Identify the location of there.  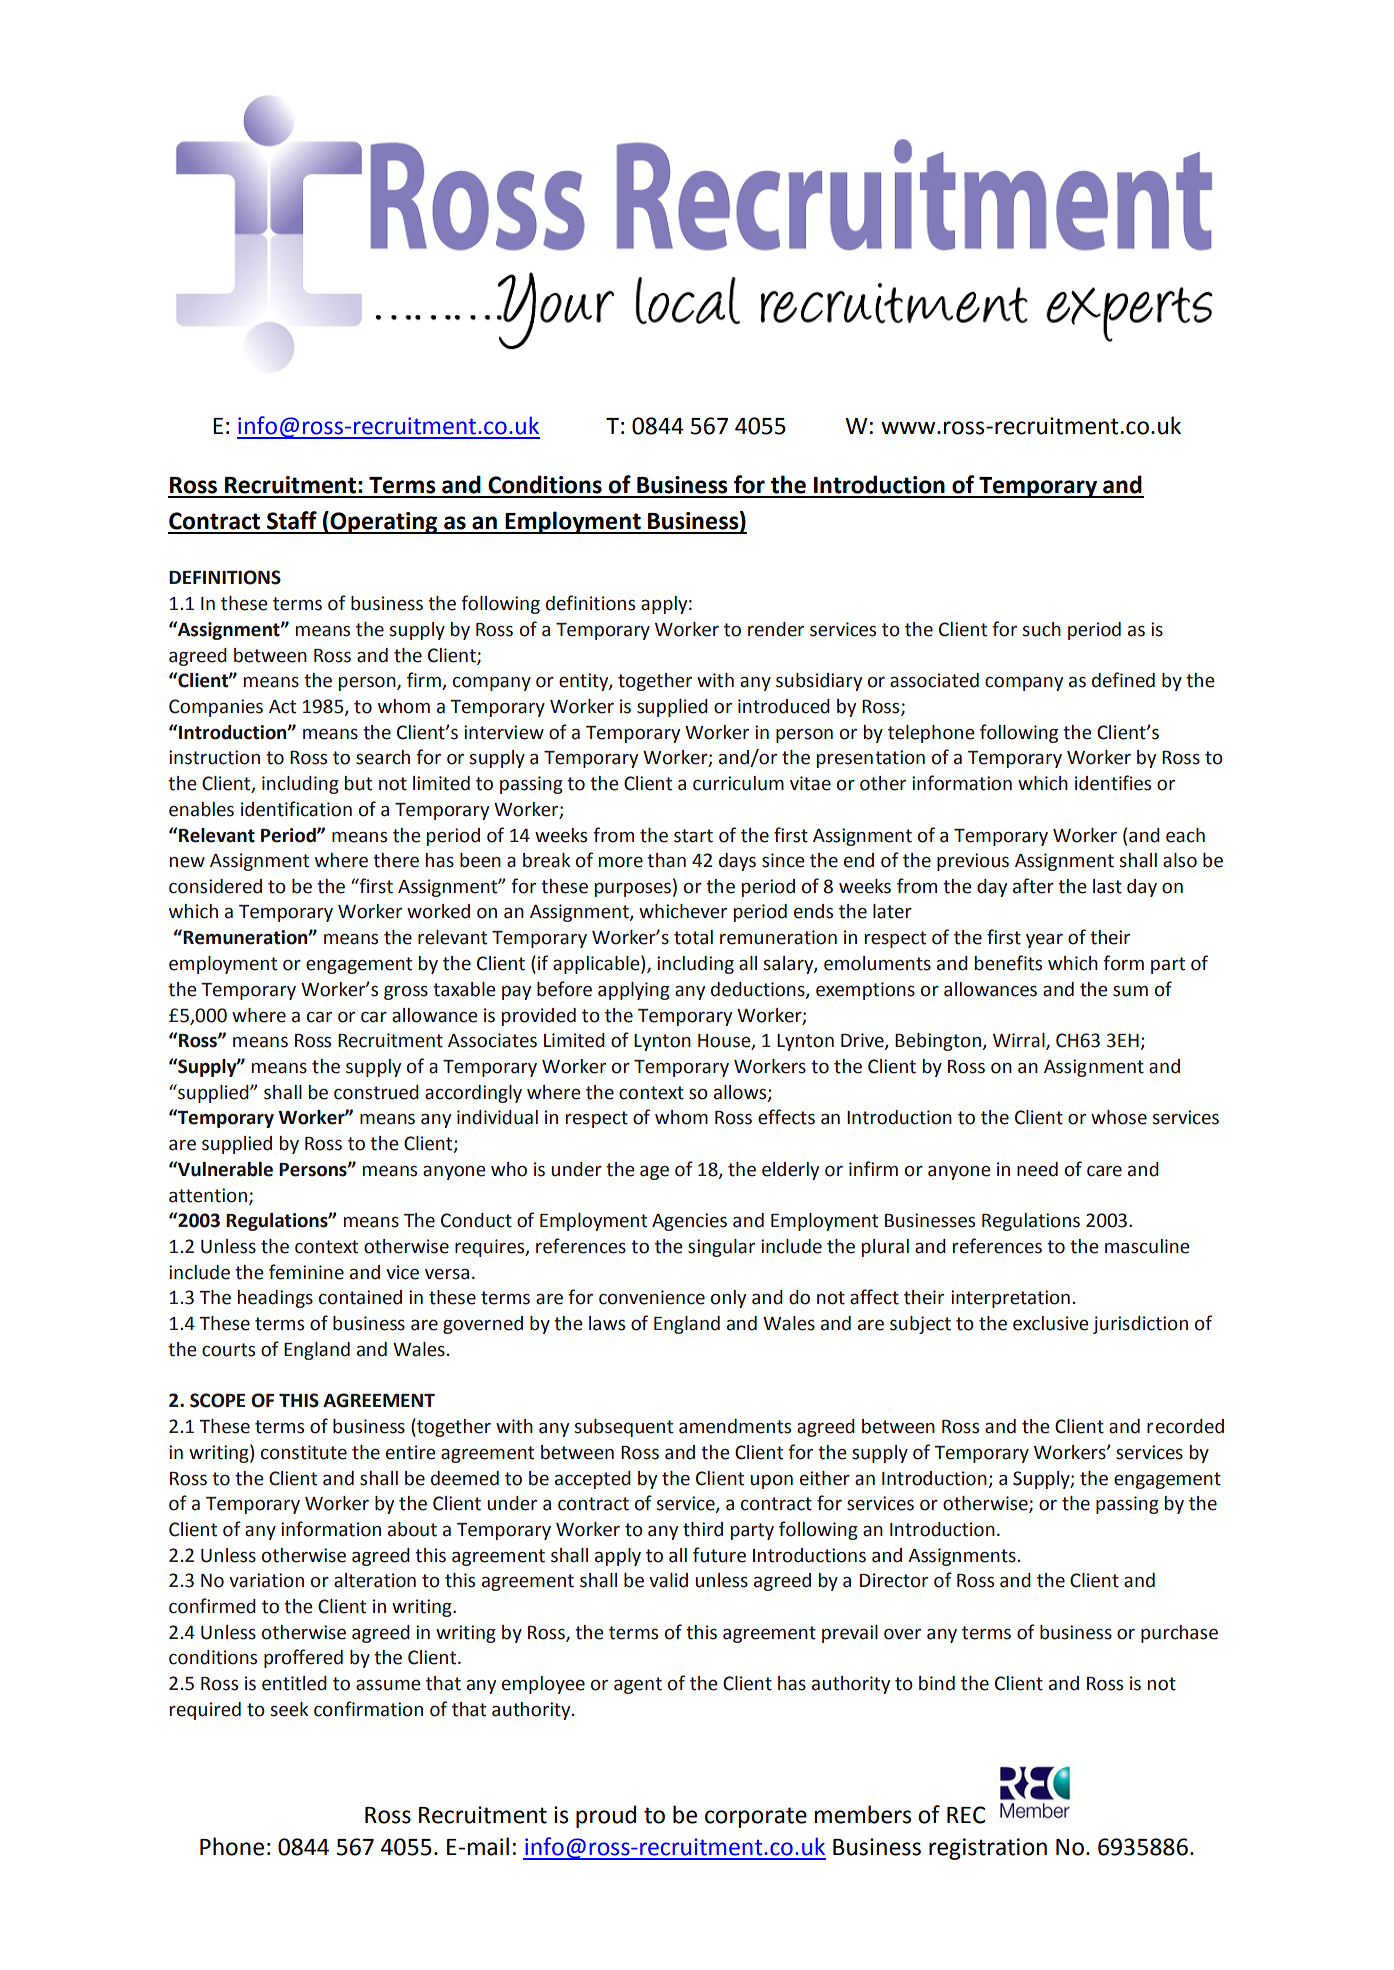
(396, 860).
